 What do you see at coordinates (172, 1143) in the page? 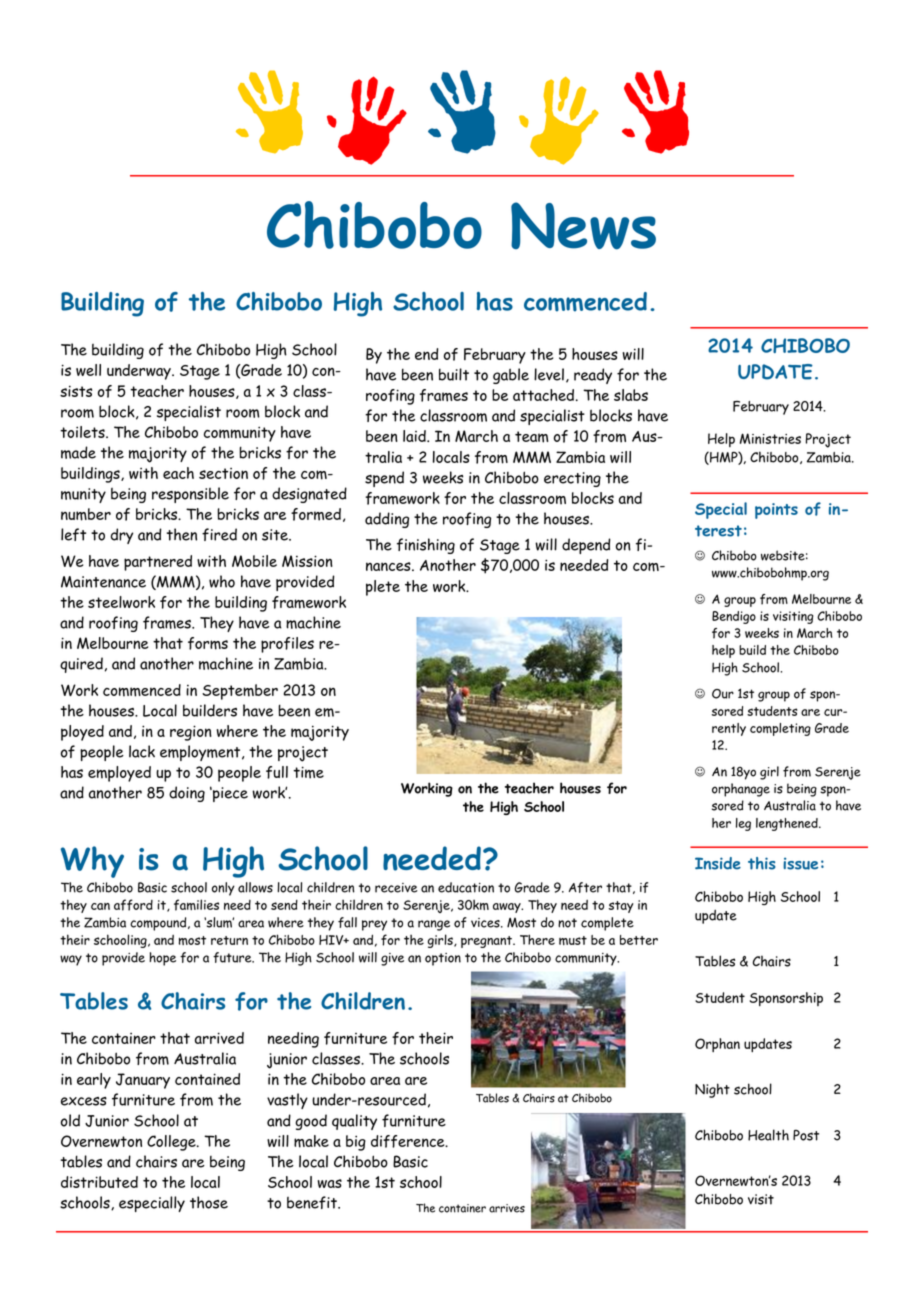
I see `College` at bounding box center [172, 1143].
